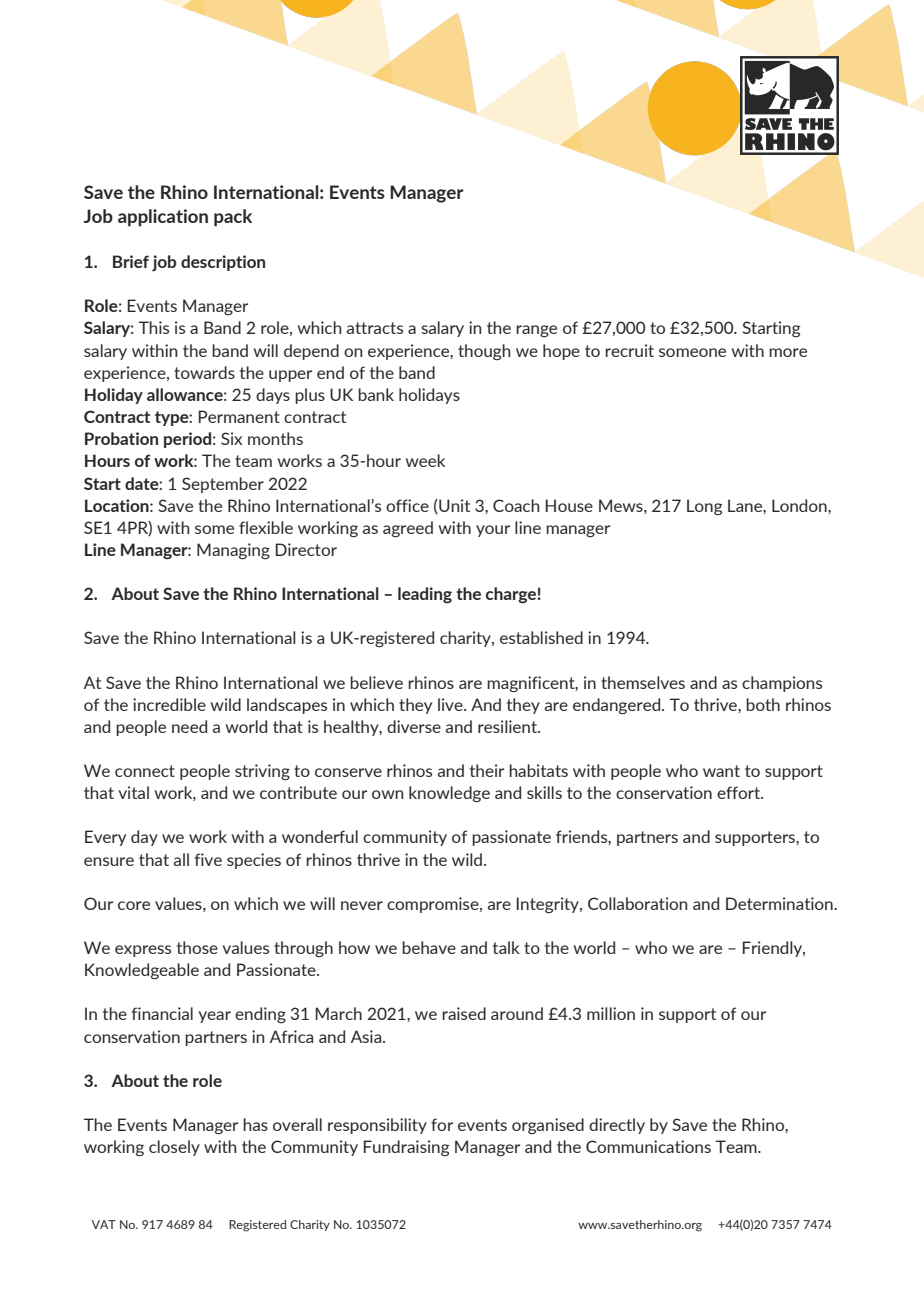  I want to click on incredible, so click(169, 704).
